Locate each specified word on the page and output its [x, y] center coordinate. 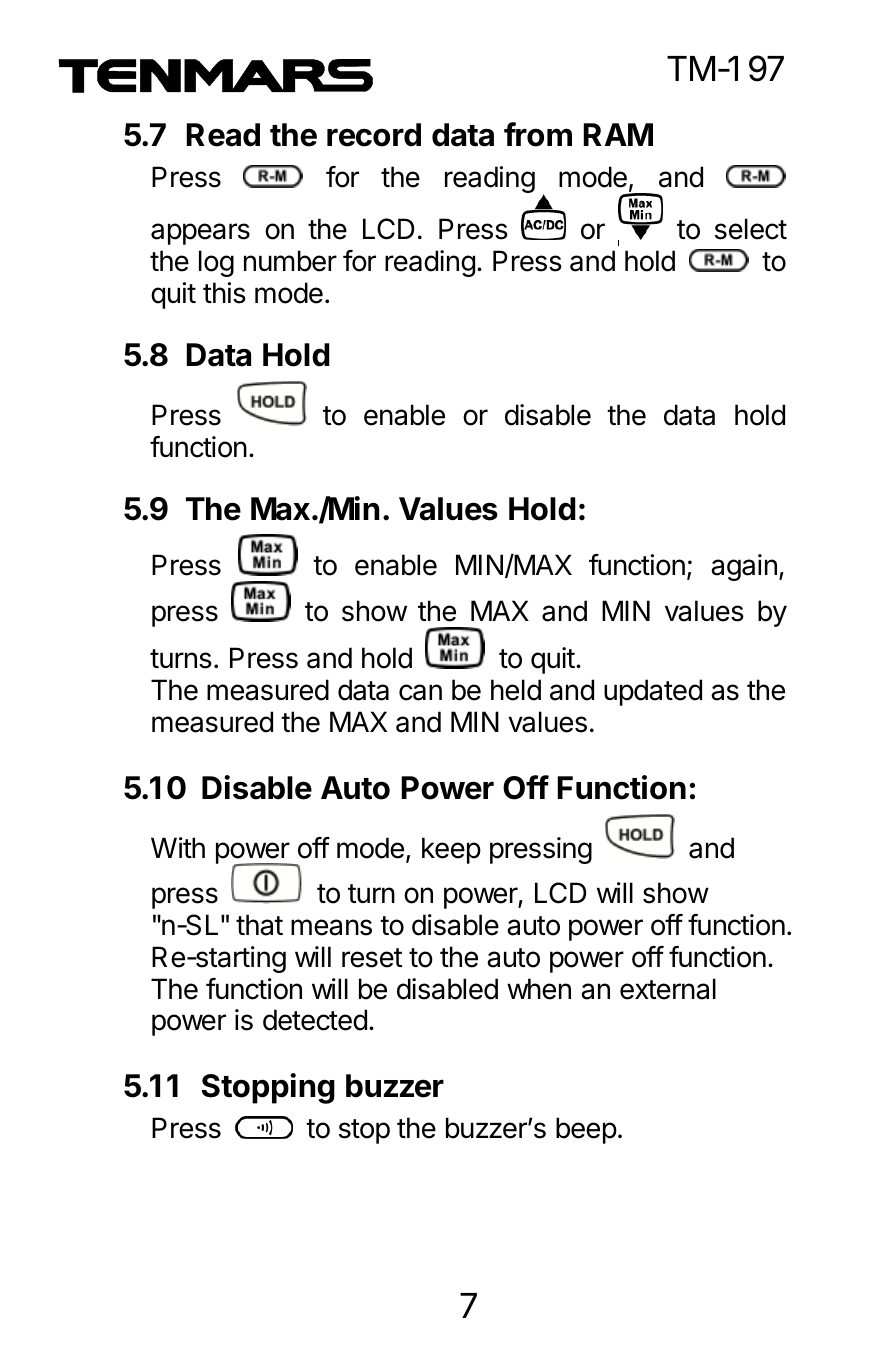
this [224, 293]
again [744, 567]
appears [200, 234]
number [290, 261]
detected [315, 1020]
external [668, 989]
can [420, 692]
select [751, 229]
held [516, 690]
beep [586, 1130]
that [259, 925]
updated [653, 692]
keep [451, 850]
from [538, 134]
